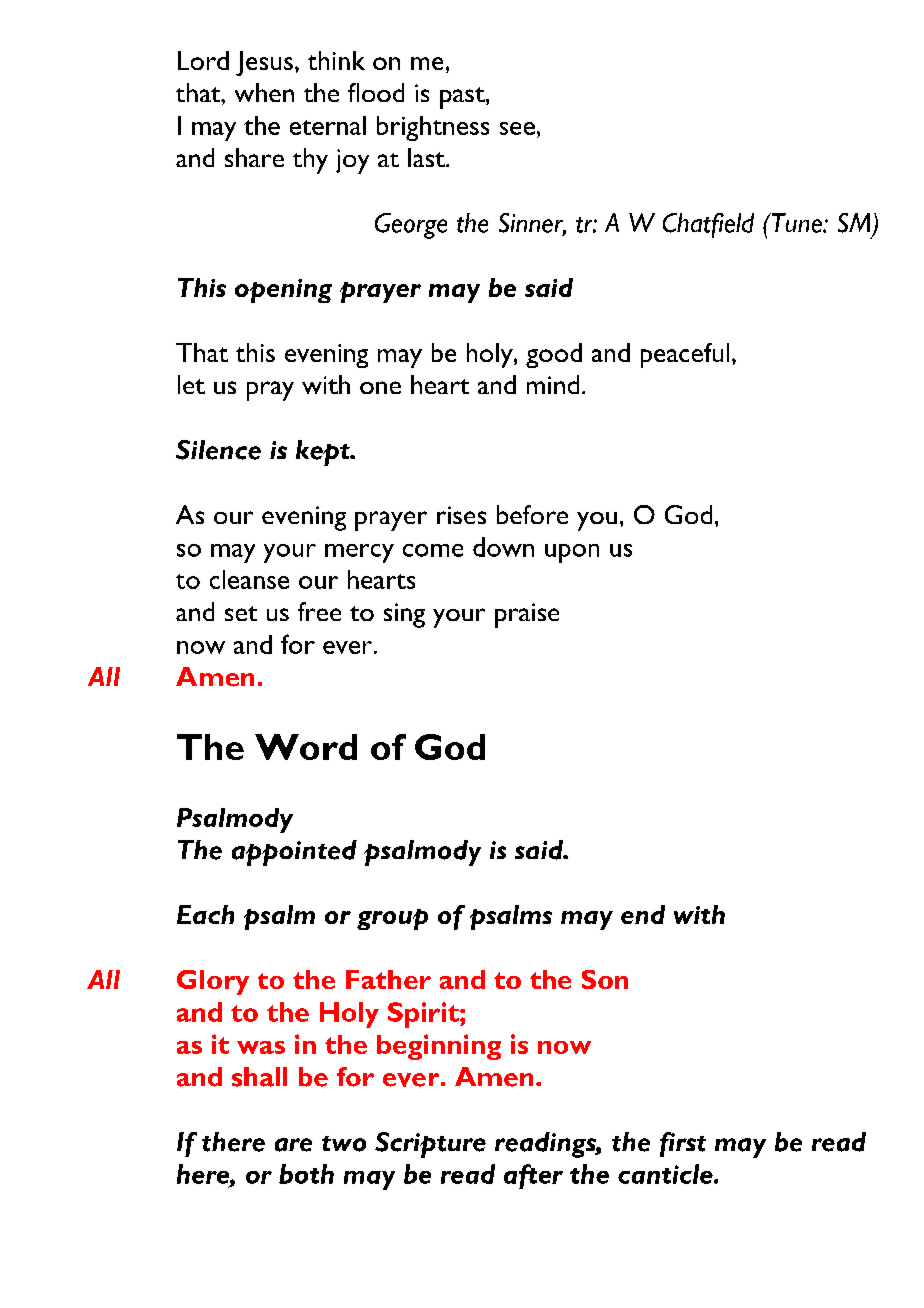 This page has height=1308, width=924. I want to click on rises, so click(461, 515).
